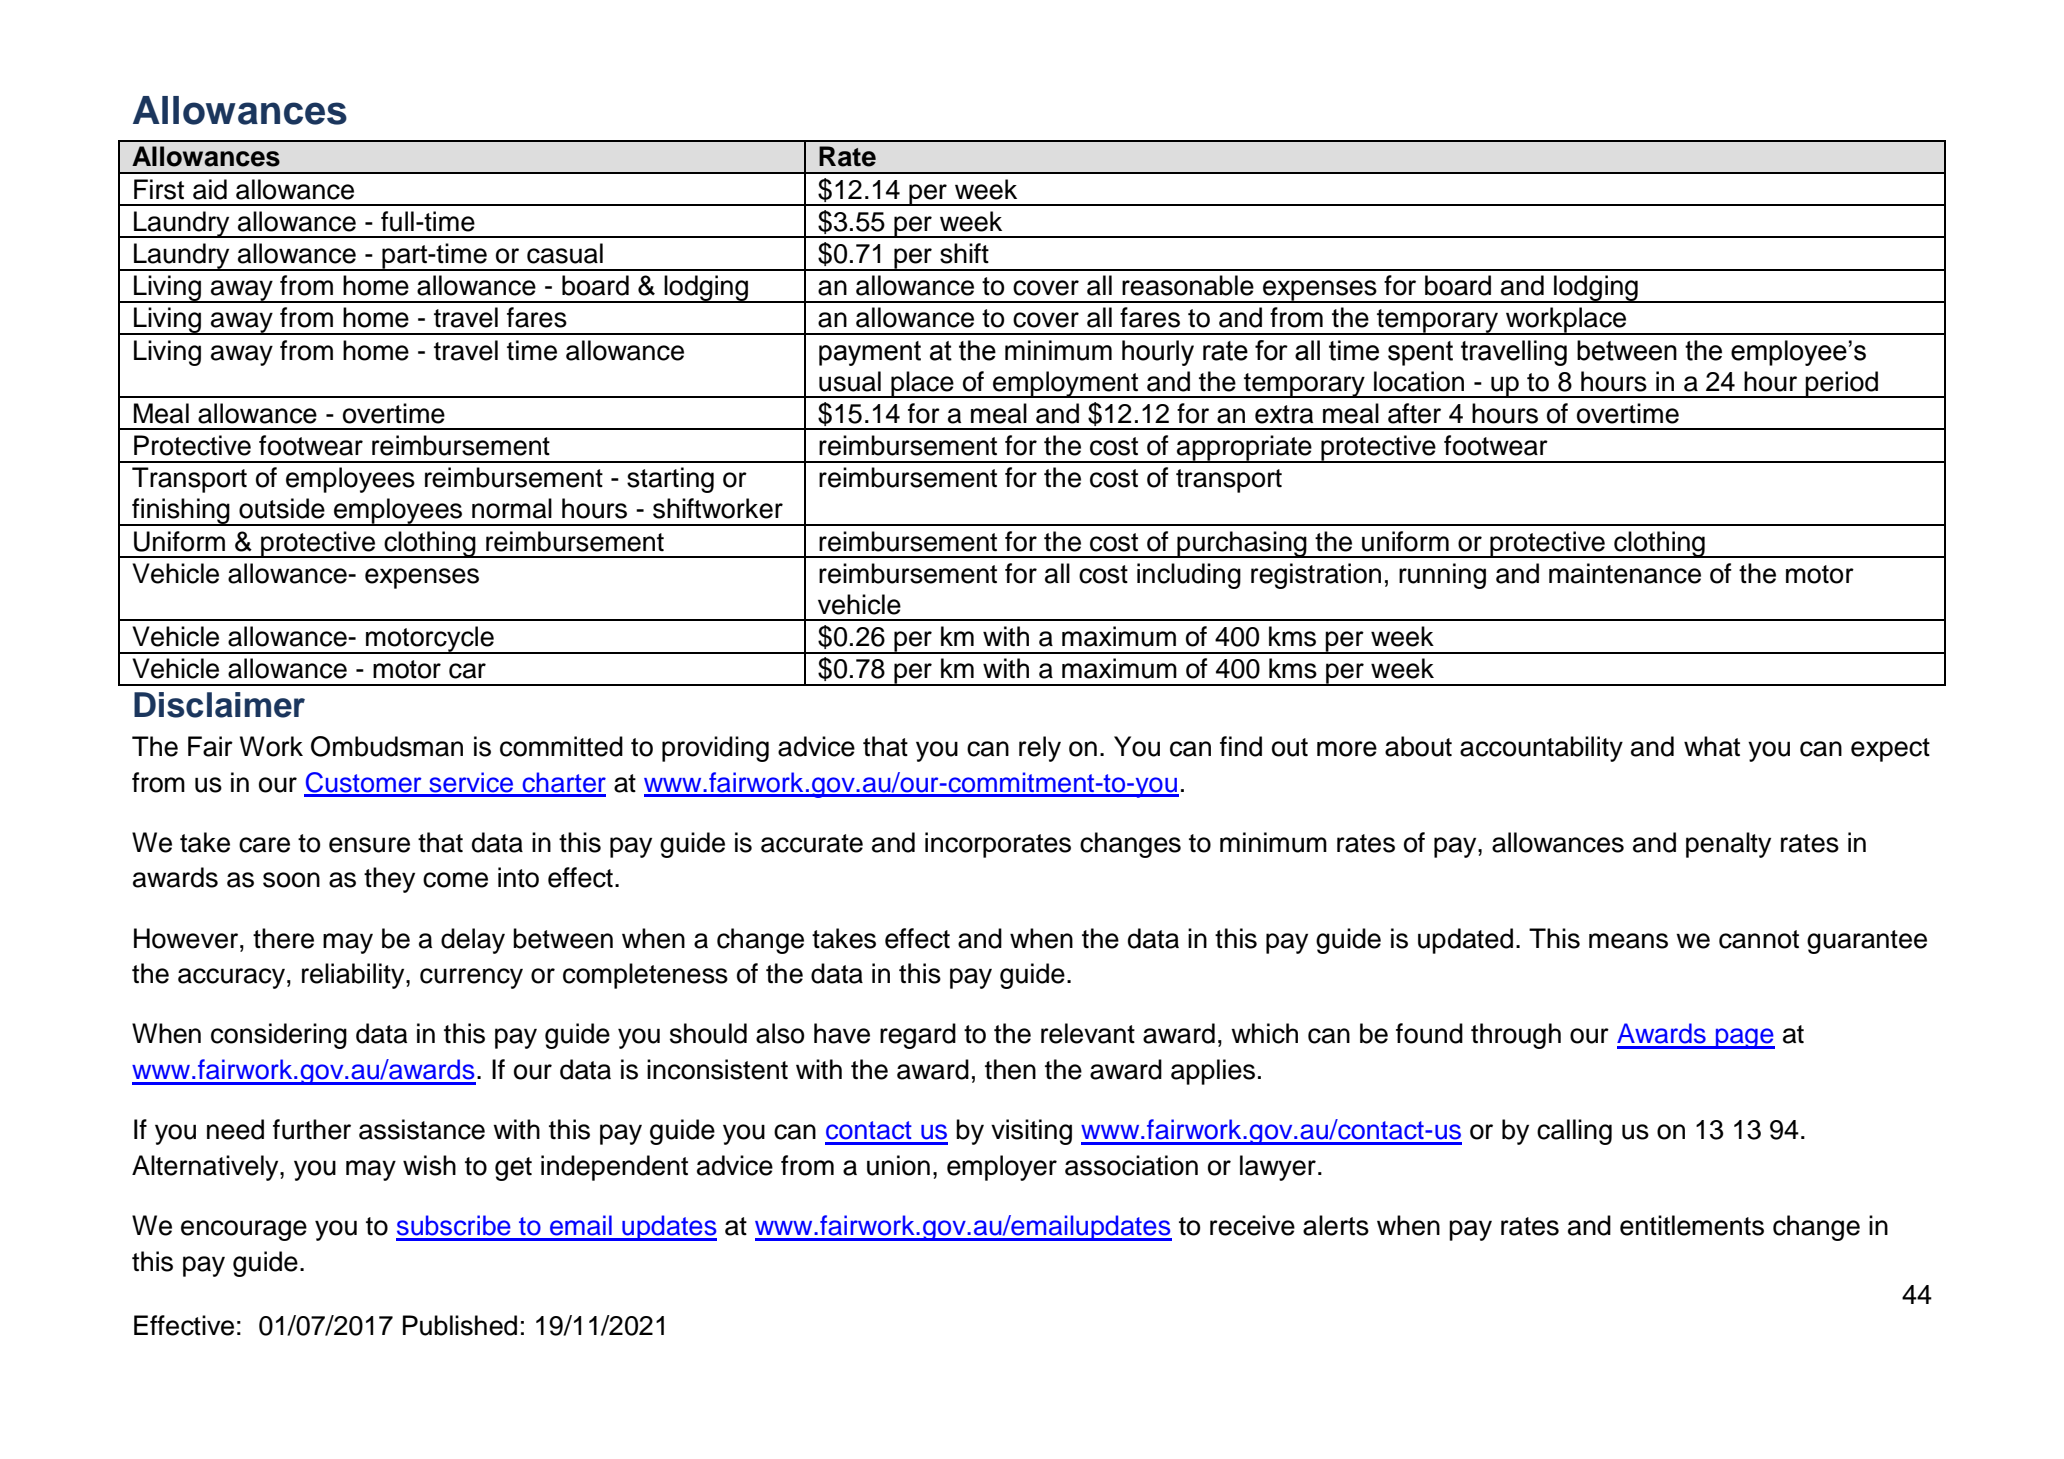 The image size is (2064, 1459). I want to click on receive, so click(1252, 1225).
